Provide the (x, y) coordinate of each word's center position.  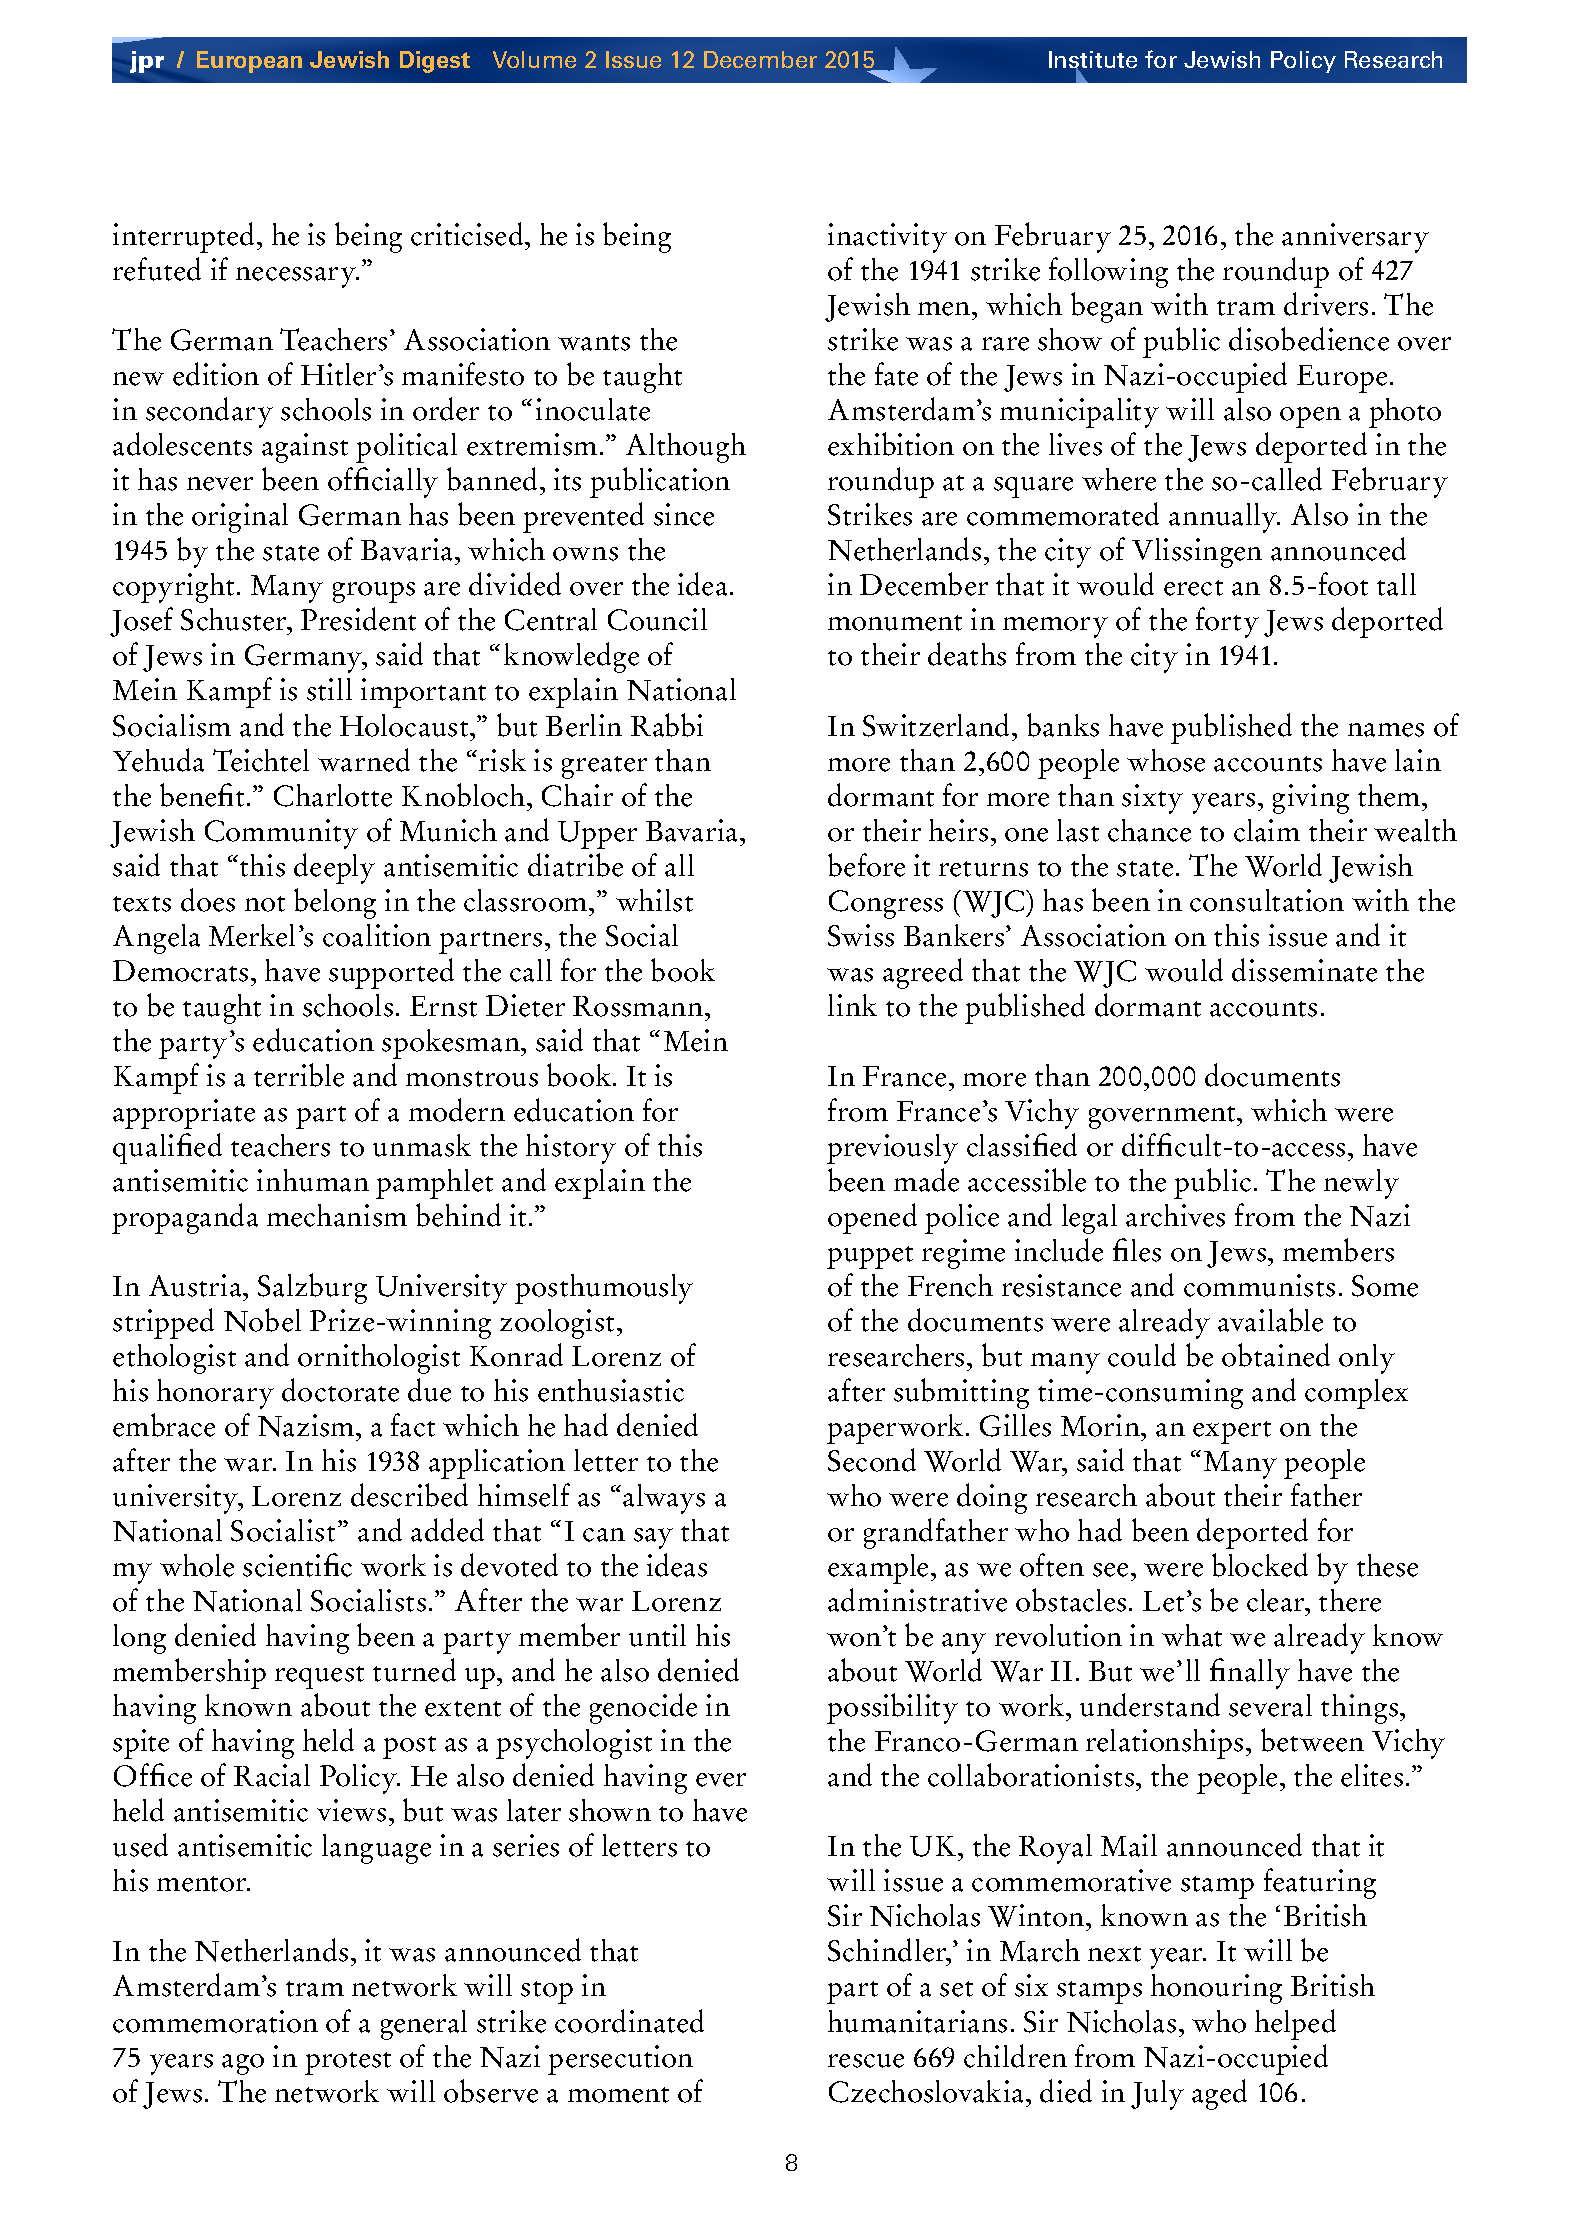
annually (1224, 518)
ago (243, 2064)
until (657, 1635)
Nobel (262, 1320)
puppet (870, 1257)
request (319, 1677)
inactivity (887, 238)
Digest (435, 62)
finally (1250, 1673)
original (240, 518)
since (684, 514)
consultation (1267, 900)
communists (1259, 1285)
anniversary (1355, 238)
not (265, 904)
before (866, 865)
